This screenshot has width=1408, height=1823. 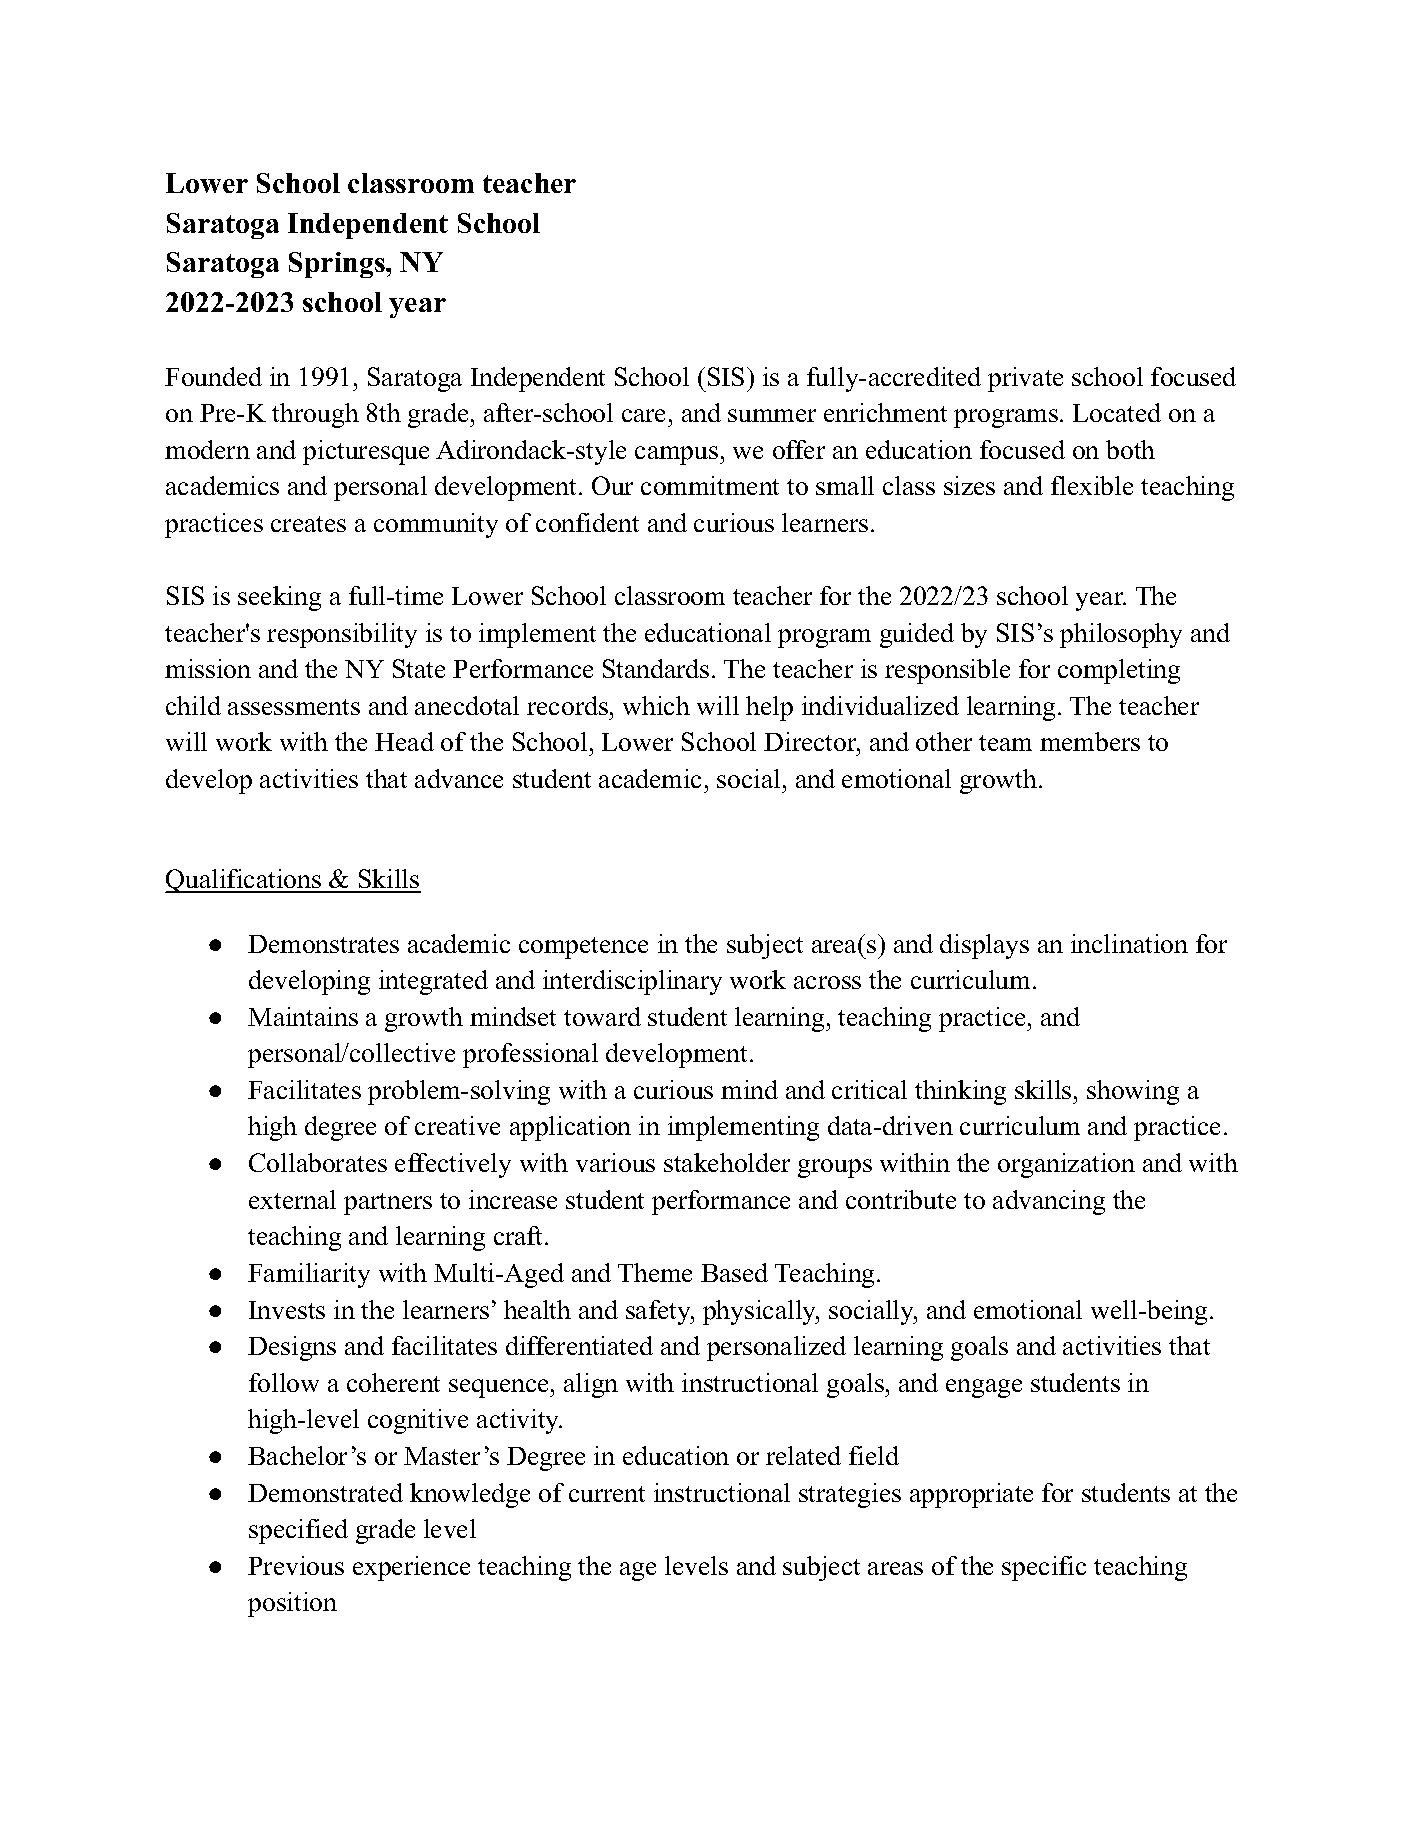 What do you see at coordinates (338, 265) in the screenshot?
I see `Springs` at bounding box center [338, 265].
